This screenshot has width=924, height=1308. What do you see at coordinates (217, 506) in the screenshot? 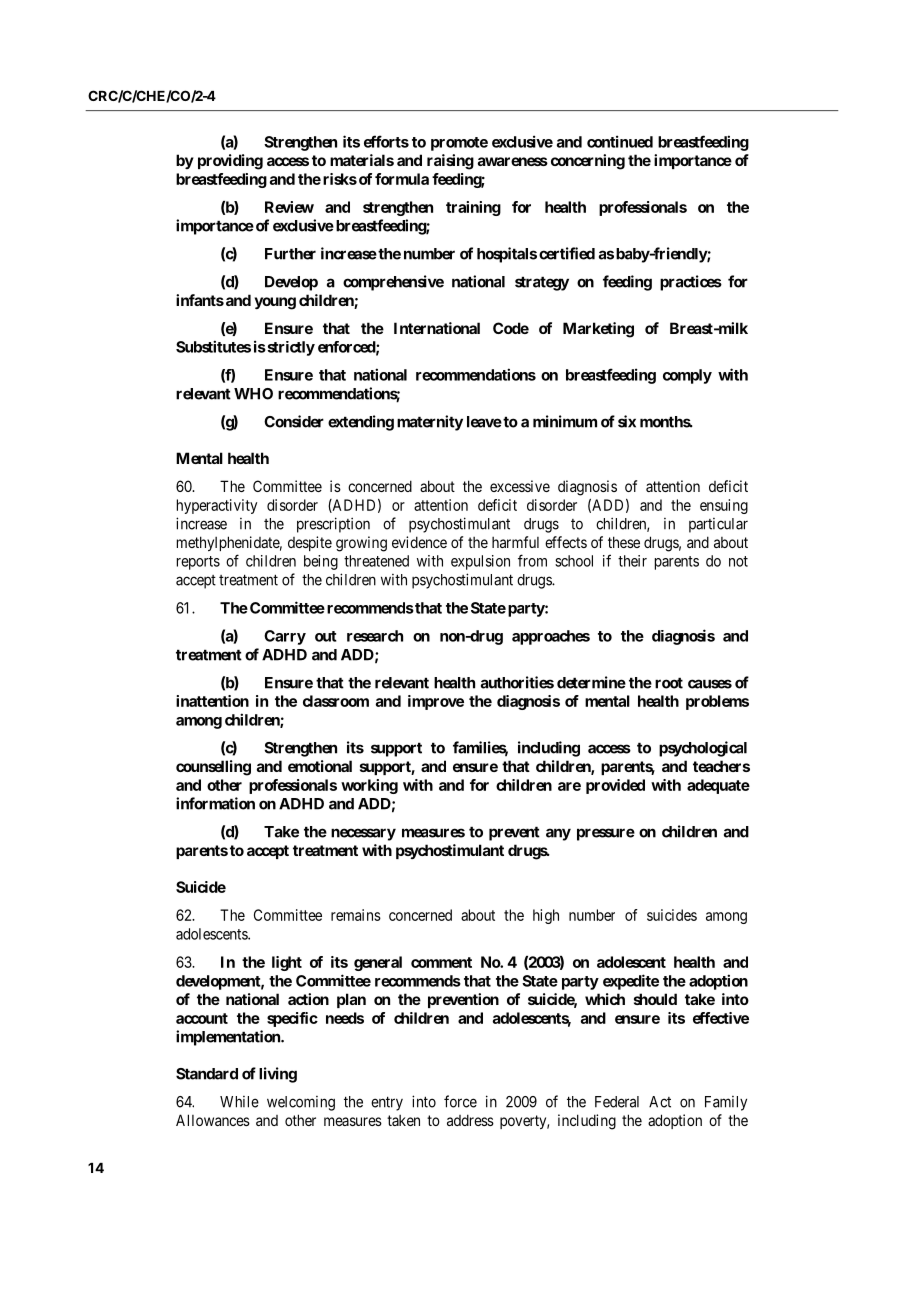
I see `hyperactivity` at bounding box center [217, 506].
